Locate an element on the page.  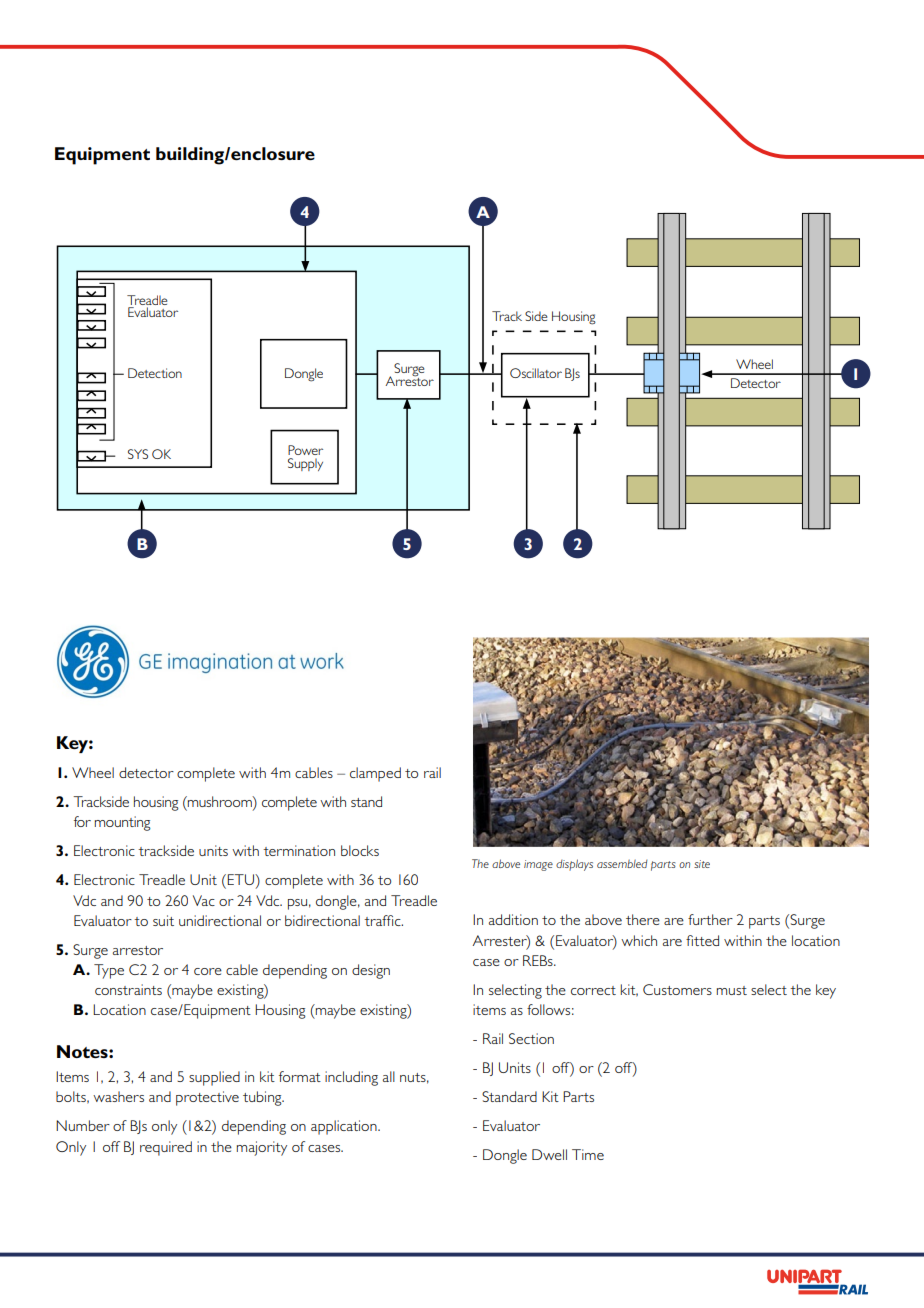
traffic is located at coordinates (383, 920).
